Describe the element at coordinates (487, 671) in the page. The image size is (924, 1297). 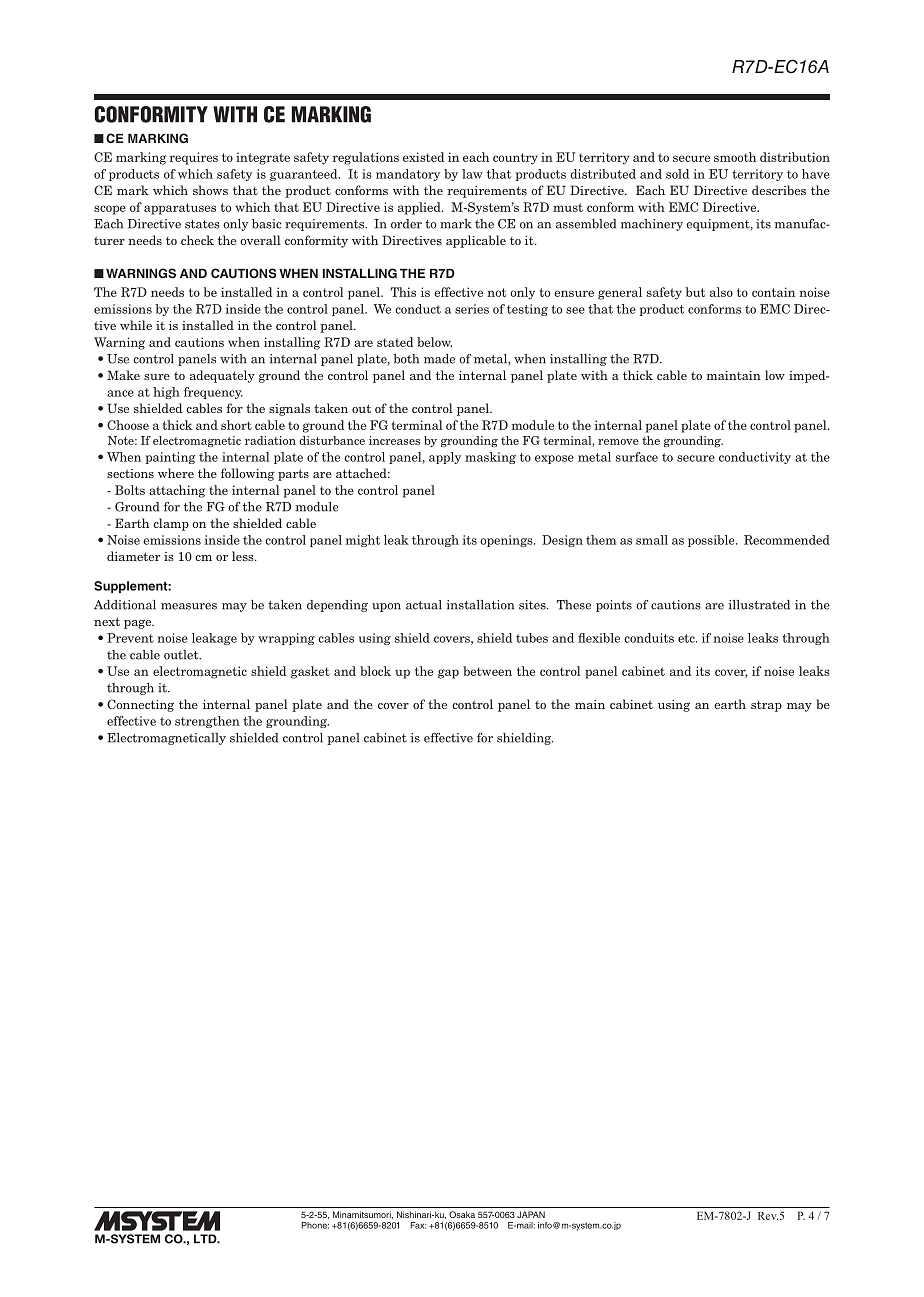
I see `between` at that location.
